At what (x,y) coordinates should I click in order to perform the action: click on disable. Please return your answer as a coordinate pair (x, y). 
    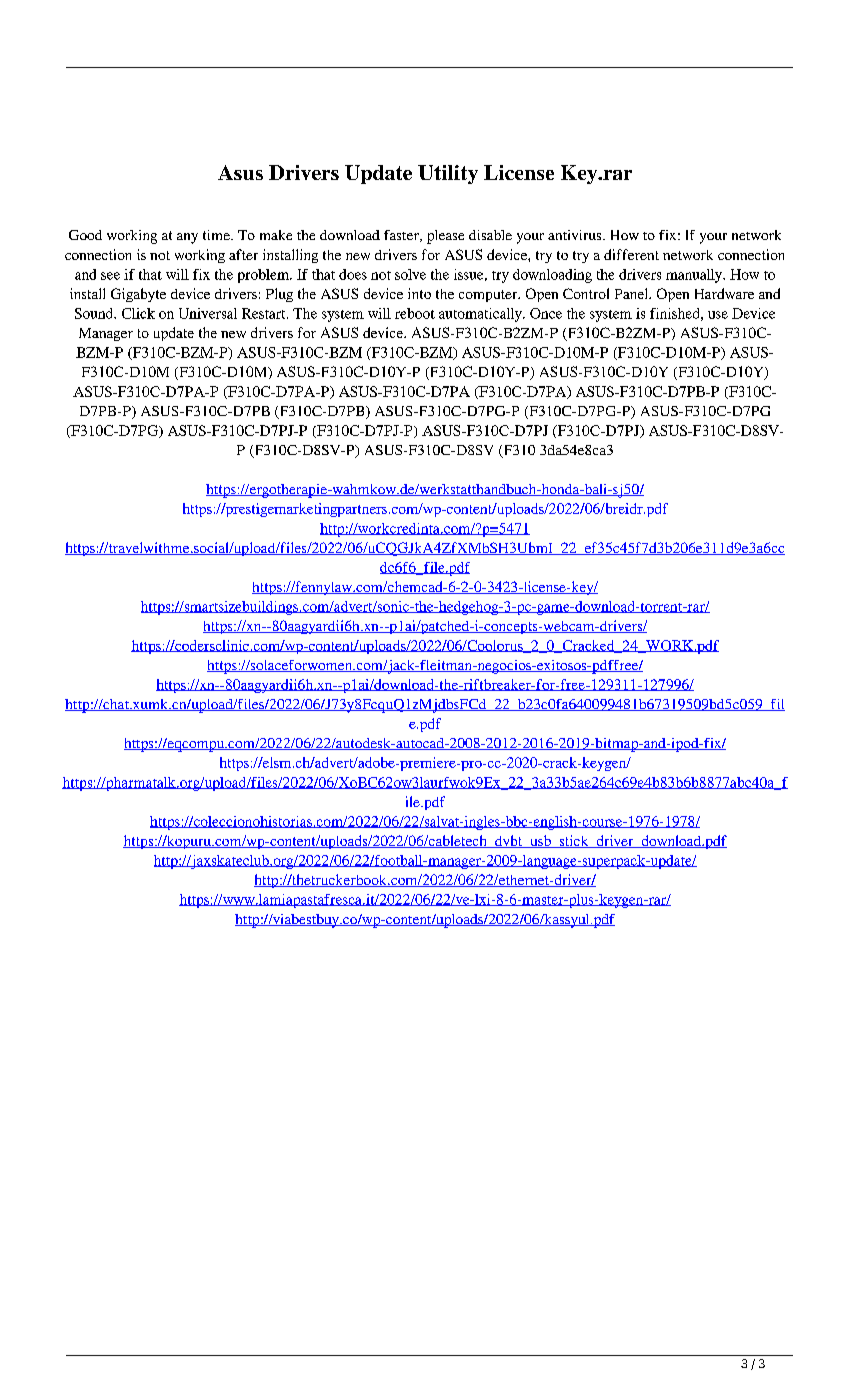
    Looking at the image, I should click on (490, 235).
